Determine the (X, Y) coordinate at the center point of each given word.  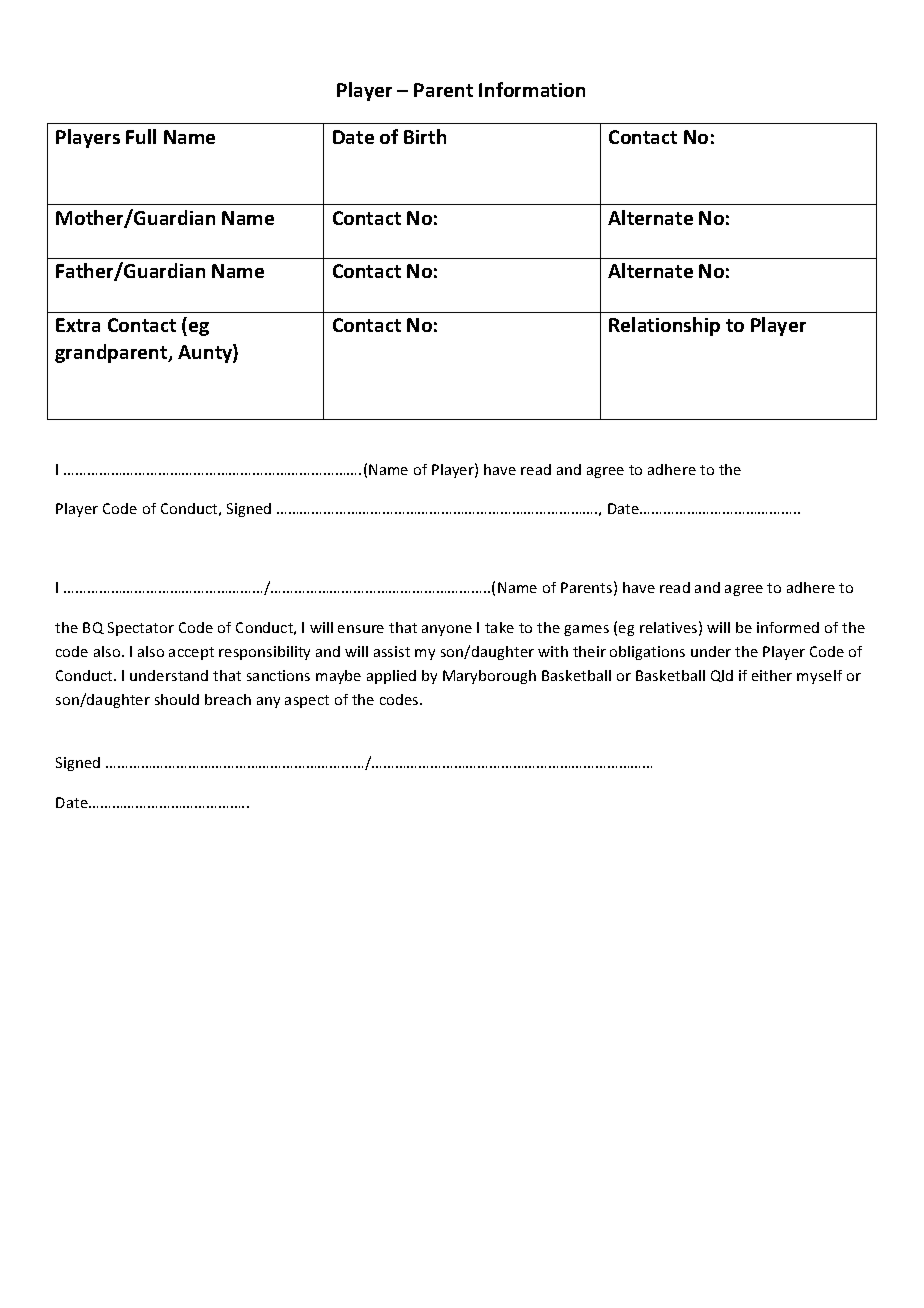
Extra (78, 325)
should (177, 699)
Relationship (664, 326)
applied (391, 677)
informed (788, 627)
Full (141, 136)
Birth (425, 136)
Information (532, 89)
